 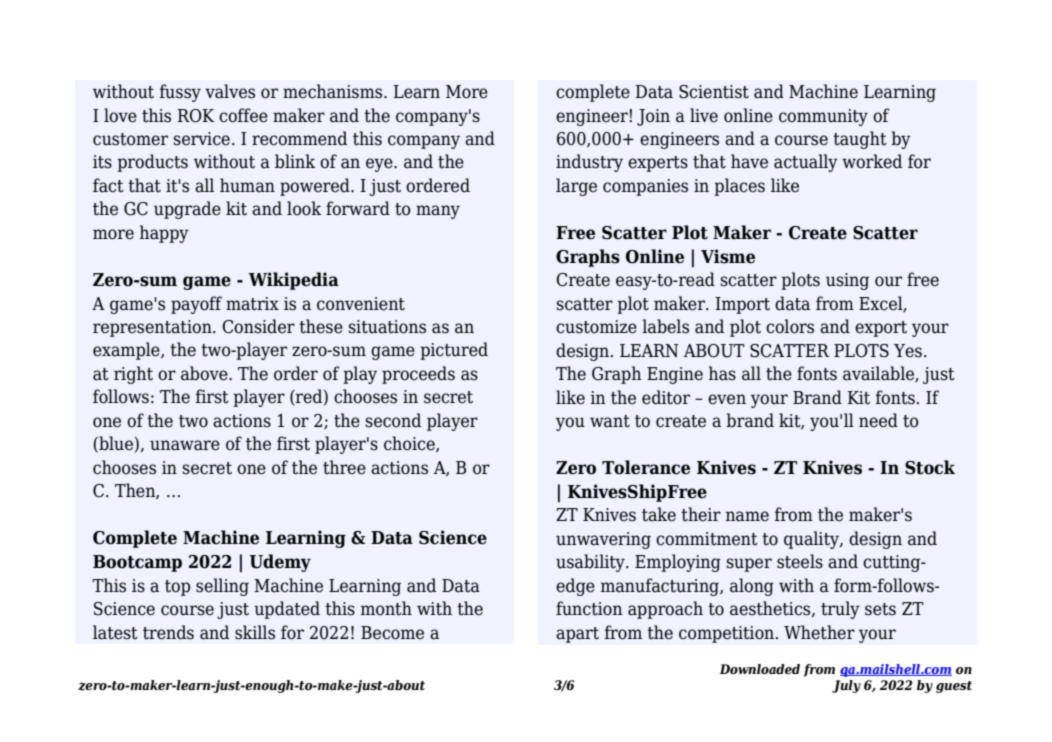 I want to click on Join, so click(x=653, y=117).
